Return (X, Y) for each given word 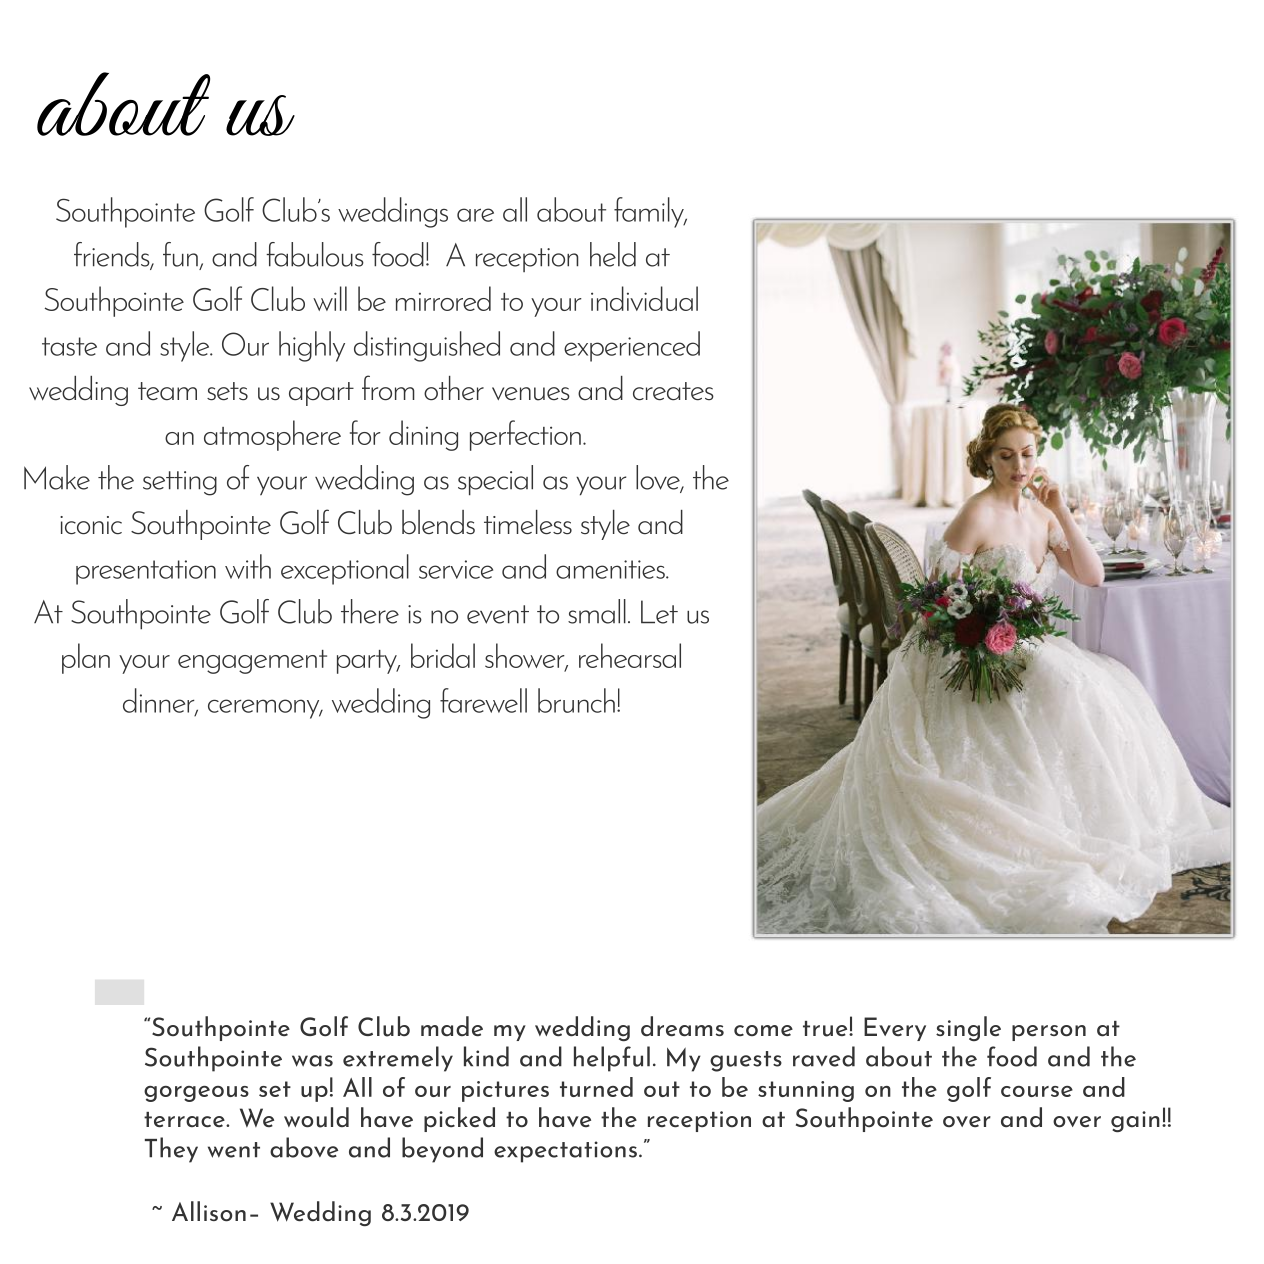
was (312, 1061)
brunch (576, 700)
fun (180, 254)
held (613, 254)
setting (180, 483)
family (650, 212)
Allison (209, 1211)
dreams (682, 1026)
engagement (252, 662)
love (659, 478)
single (968, 1028)
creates (673, 391)
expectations (565, 1152)
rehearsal (630, 655)
